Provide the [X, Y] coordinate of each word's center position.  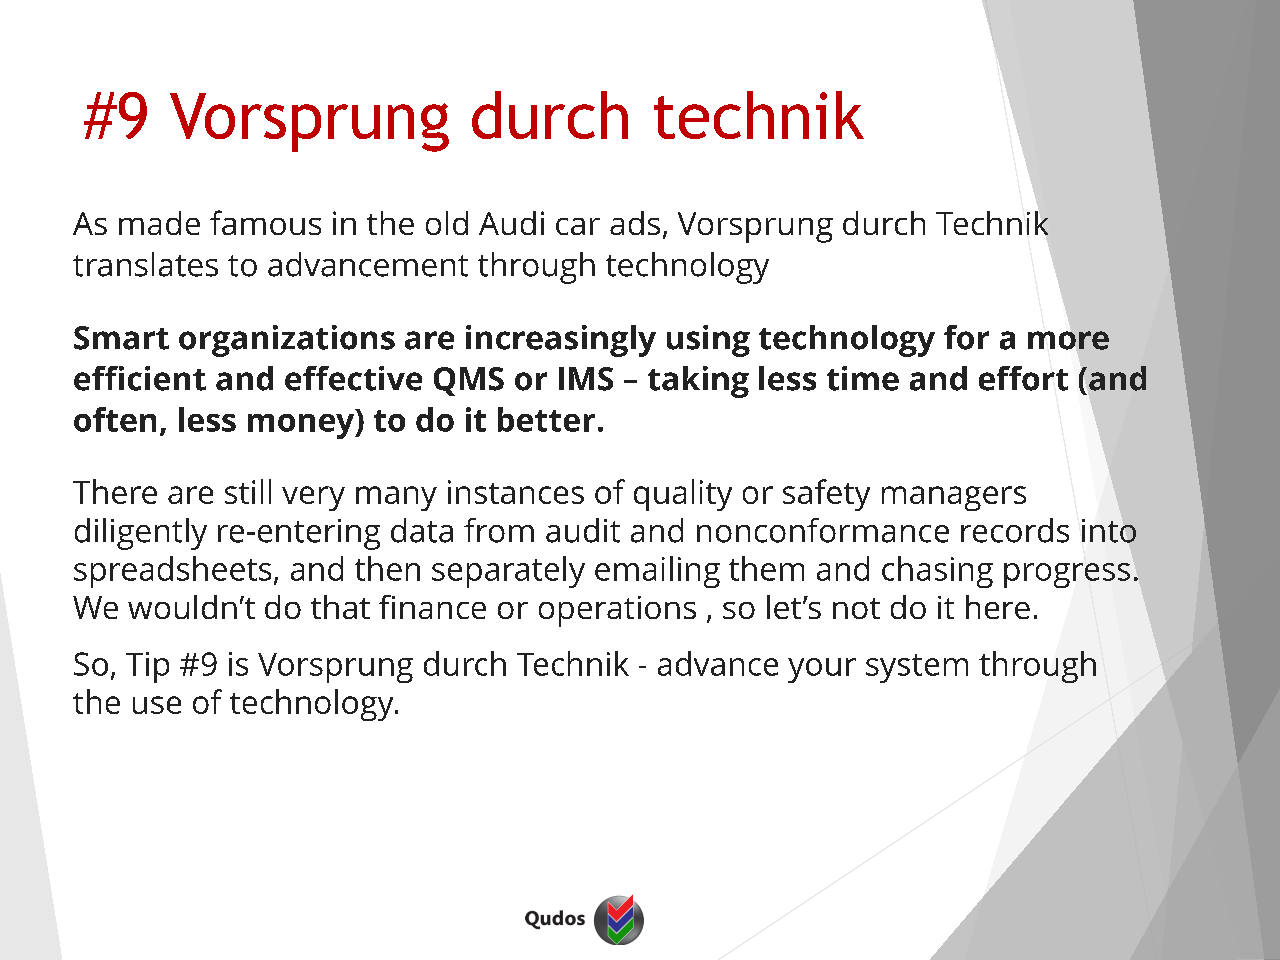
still [248, 491]
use [157, 705]
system [917, 668]
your [822, 670]
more [1068, 340]
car [578, 226]
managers [954, 498]
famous [265, 222]
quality [683, 495]
